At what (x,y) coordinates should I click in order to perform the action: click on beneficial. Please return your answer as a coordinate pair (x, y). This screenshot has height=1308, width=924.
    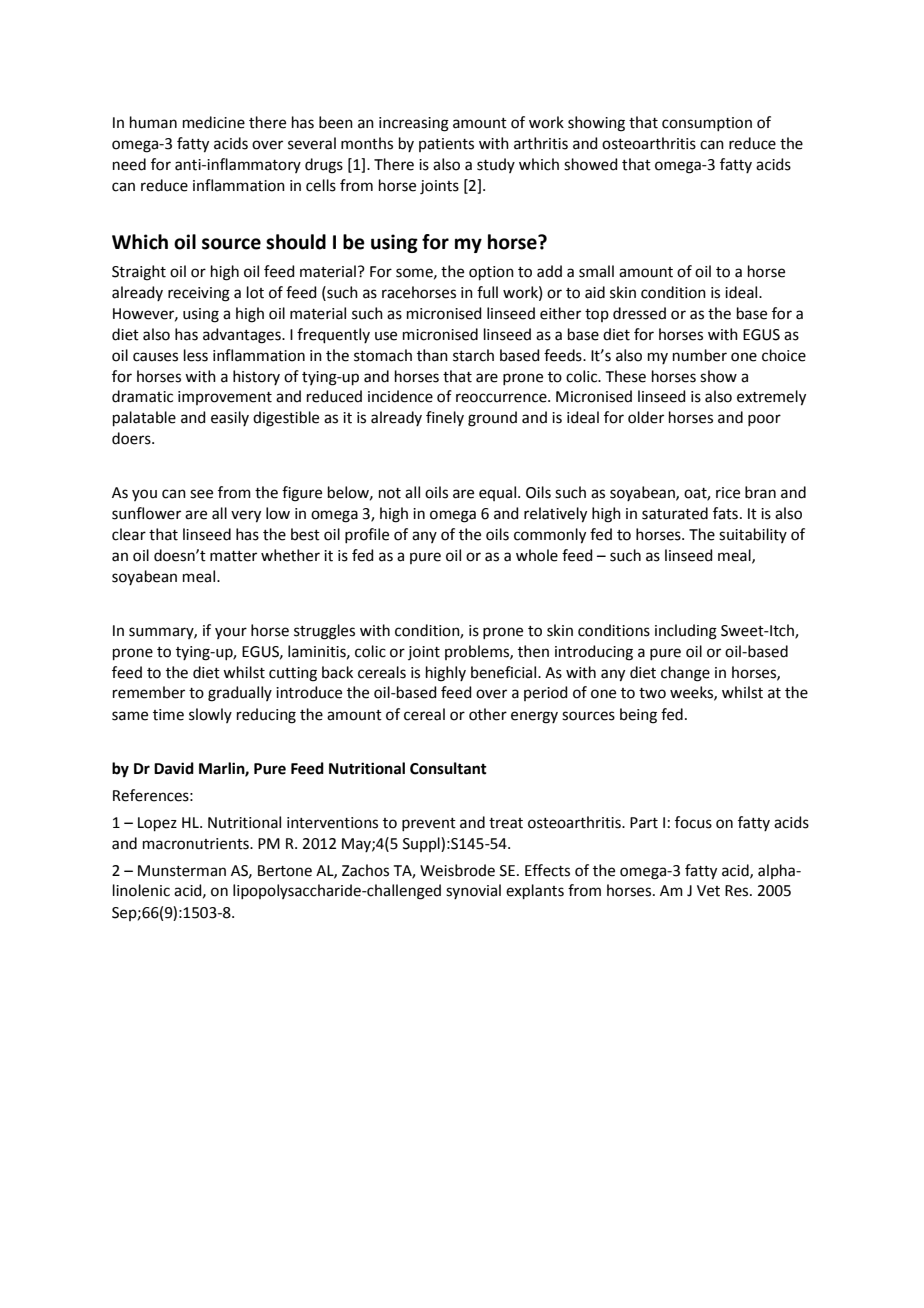
    Looking at the image, I should click on (505, 672).
